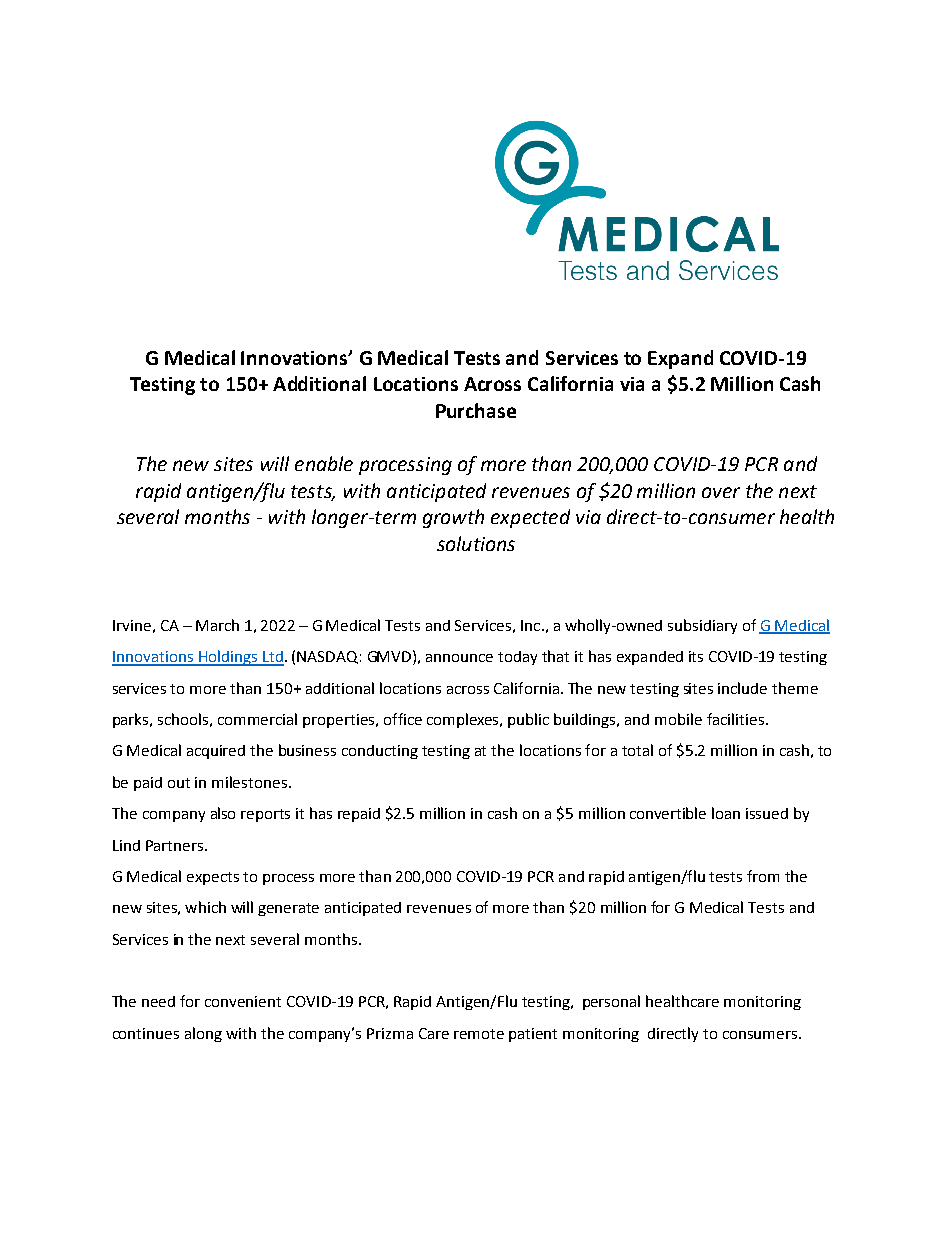  Describe the element at coordinates (721, 492) in the screenshot. I see `over` at that location.
